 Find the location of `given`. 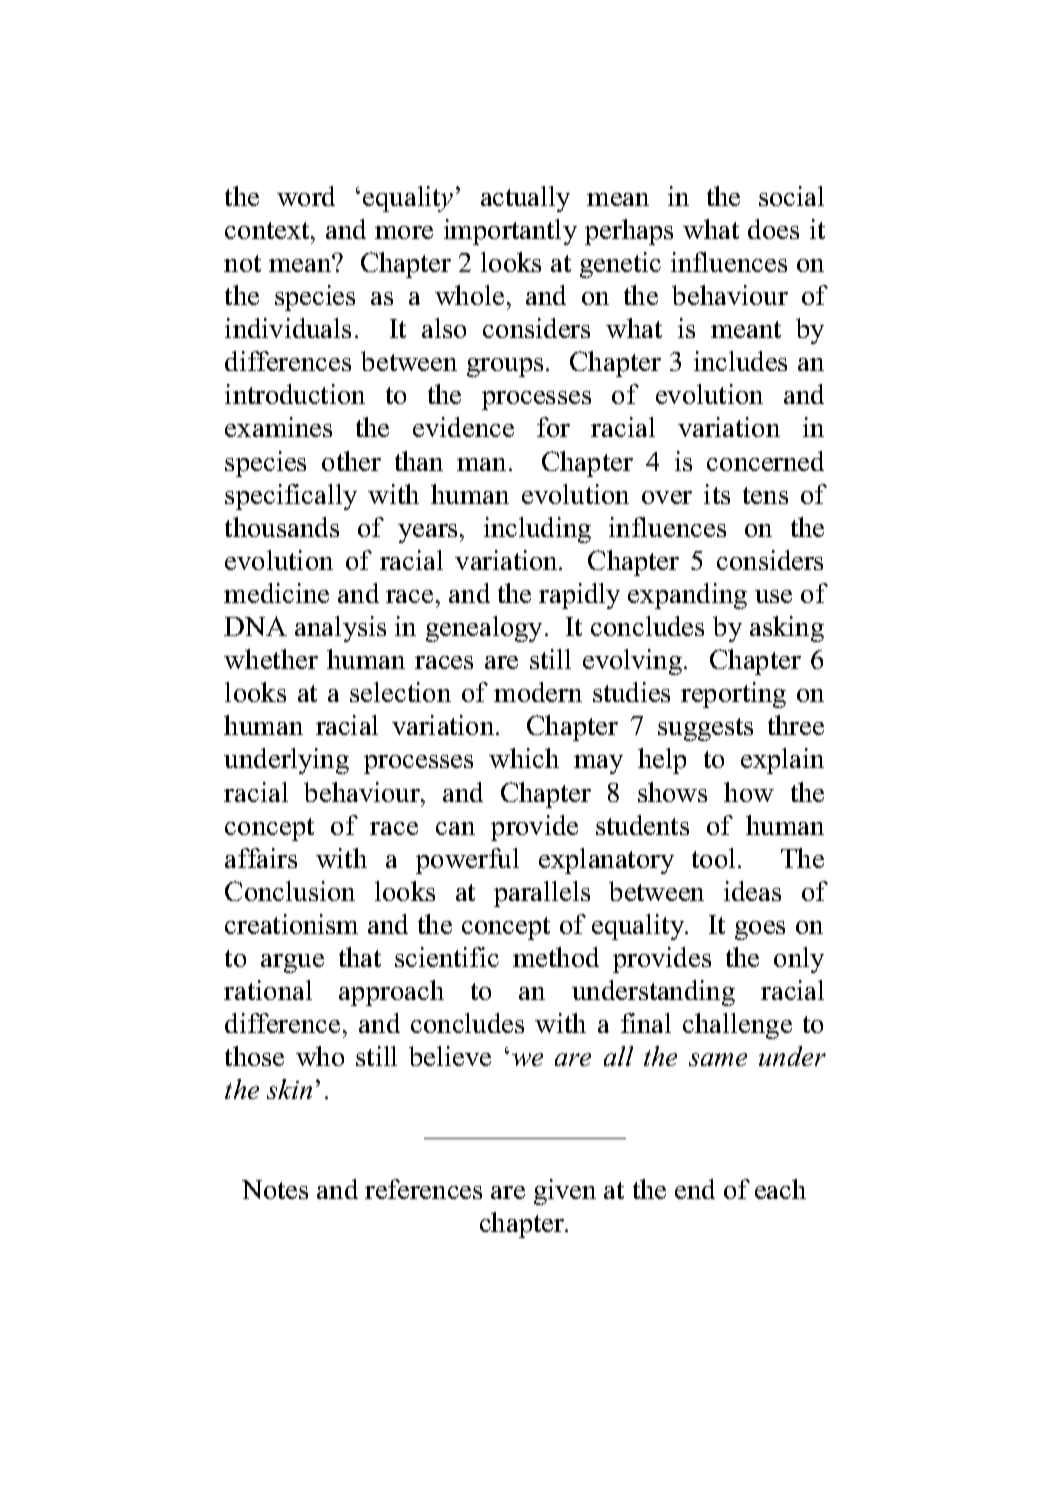

given is located at coordinates (565, 1192).
